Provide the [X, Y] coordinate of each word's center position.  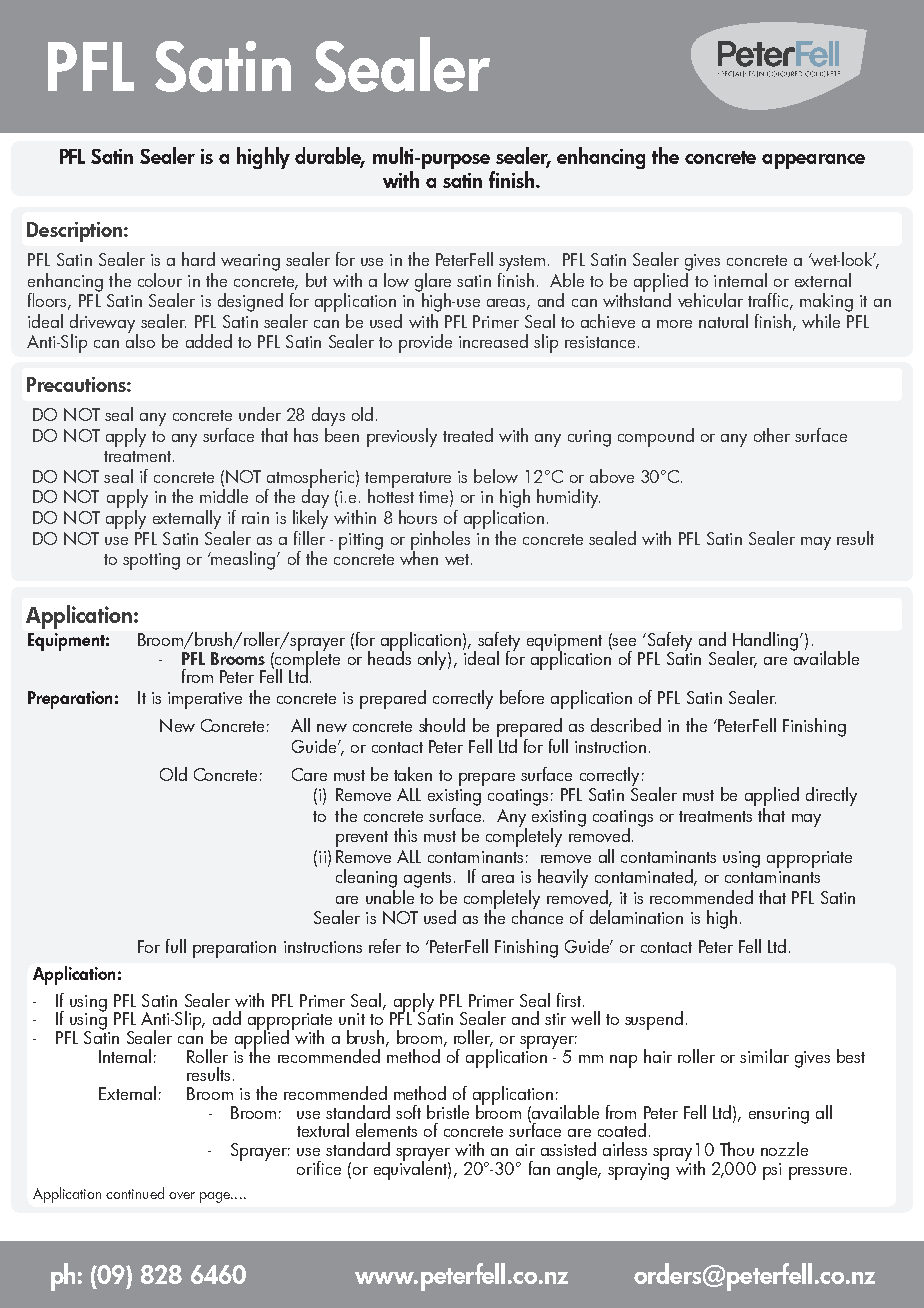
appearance [813, 161]
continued [135, 1193]
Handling [767, 642]
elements [386, 1130]
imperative [205, 700]
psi [772, 1171]
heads [389, 656]
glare [433, 283]
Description [74, 232]
